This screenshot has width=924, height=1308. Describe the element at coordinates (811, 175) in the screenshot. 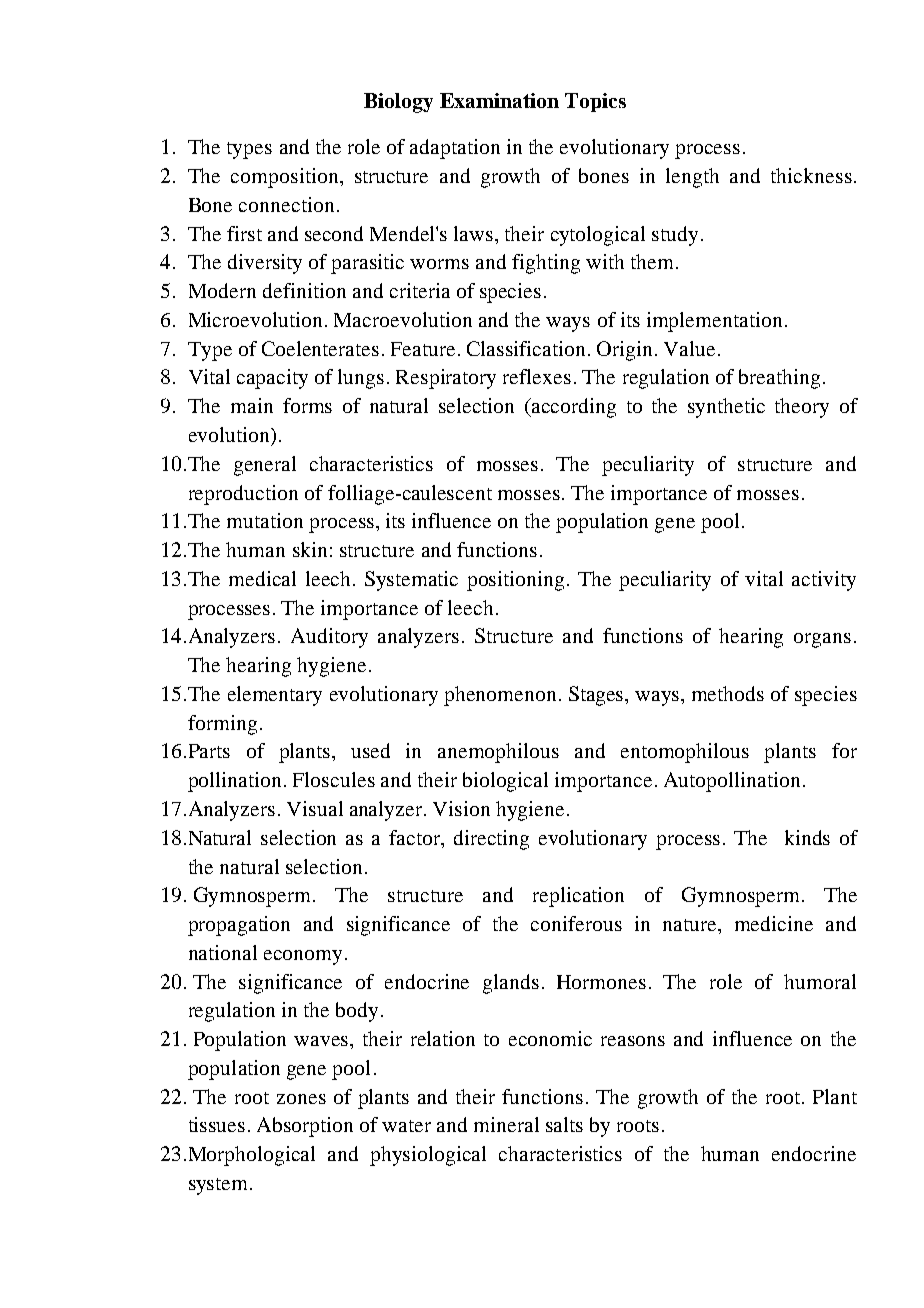

I see `thickness` at that location.
